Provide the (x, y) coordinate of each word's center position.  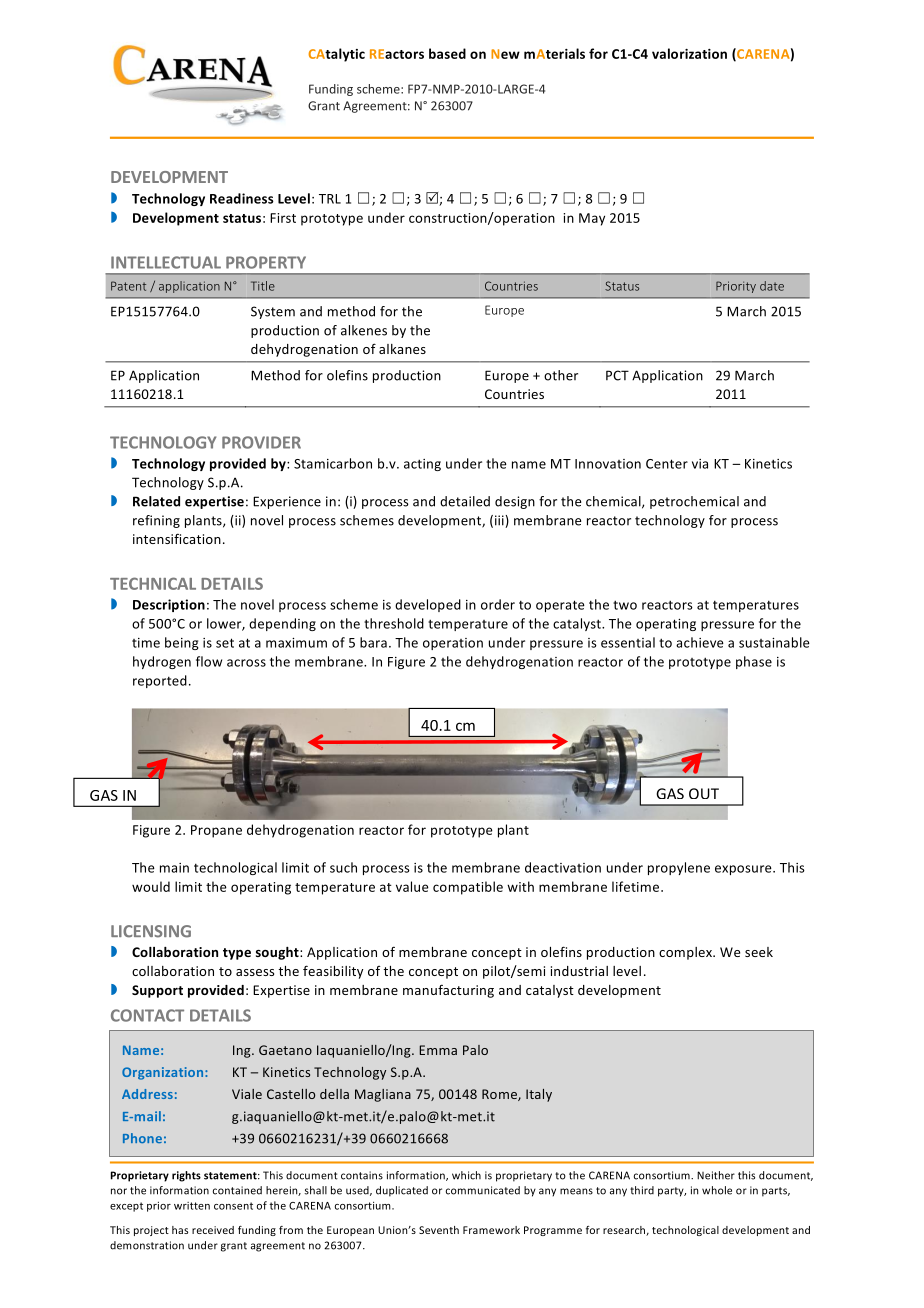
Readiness (242, 198)
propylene (679, 868)
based (447, 53)
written (192, 1206)
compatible (468, 888)
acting (422, 465)
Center (667, 464)
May (592, 219)
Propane (216, 831)
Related (156, 501)
